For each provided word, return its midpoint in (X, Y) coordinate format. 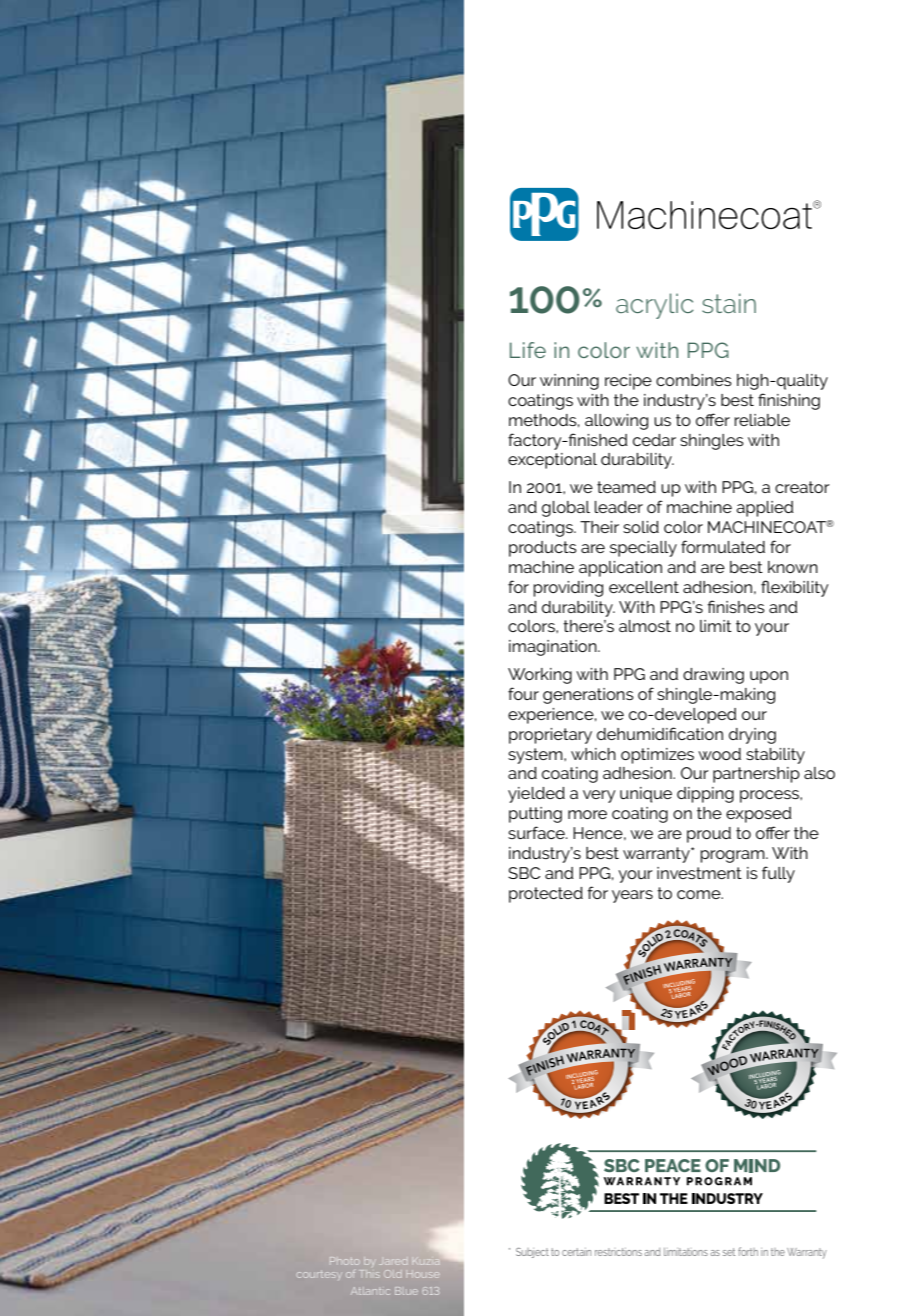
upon (769, 677)
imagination (554, 648)
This (370, 1274)
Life (528, 350)
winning (569, 382)
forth (748, 1251)
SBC (524, 873)
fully (778, 874)
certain (576, 1252)
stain (729, 303)
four (523, 693)
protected (546, 895)
